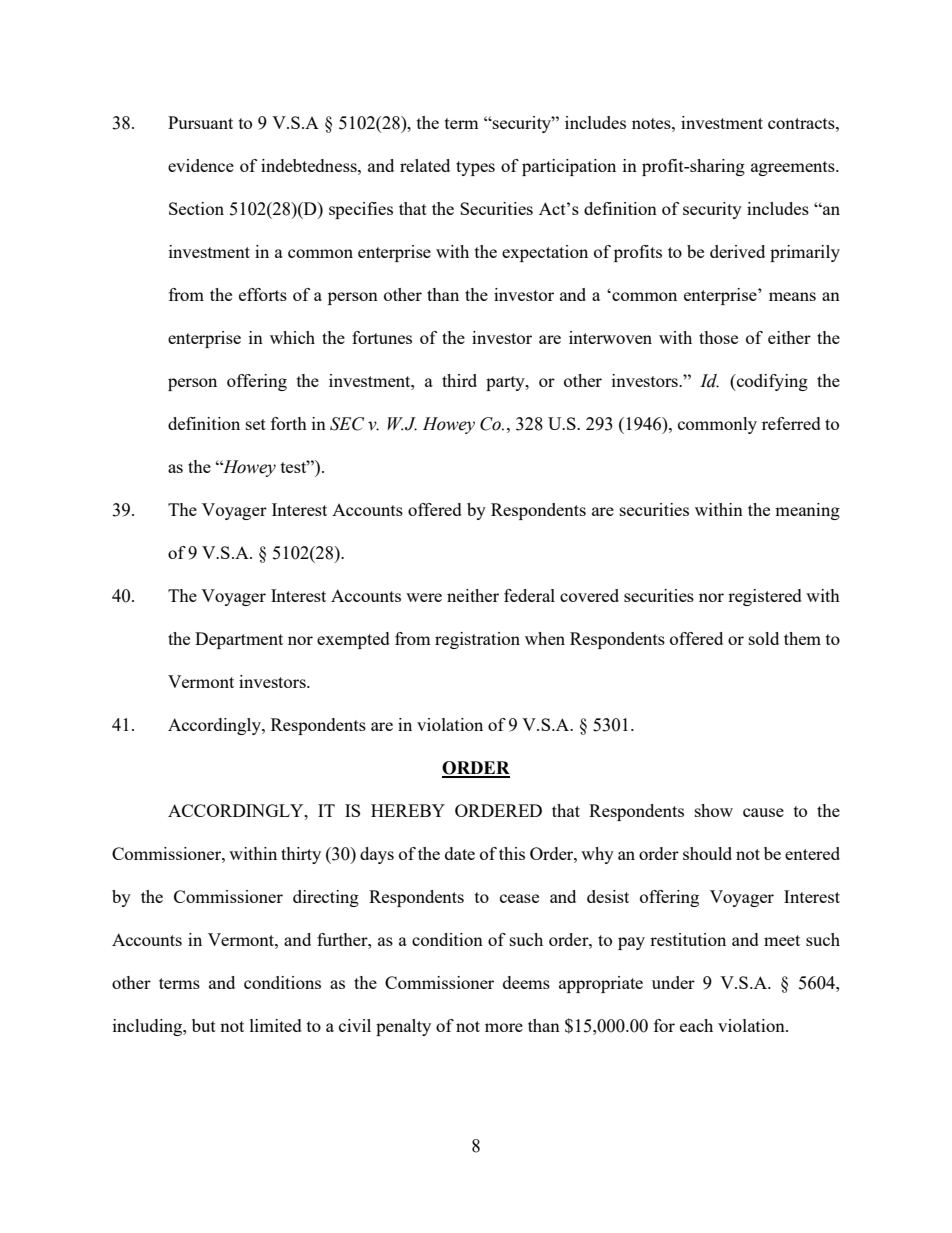 The image size is (952, 1233). What do you see at coordinates (475, 168) in the screenshot?
I see `types` at bounding box center [475, 168].
